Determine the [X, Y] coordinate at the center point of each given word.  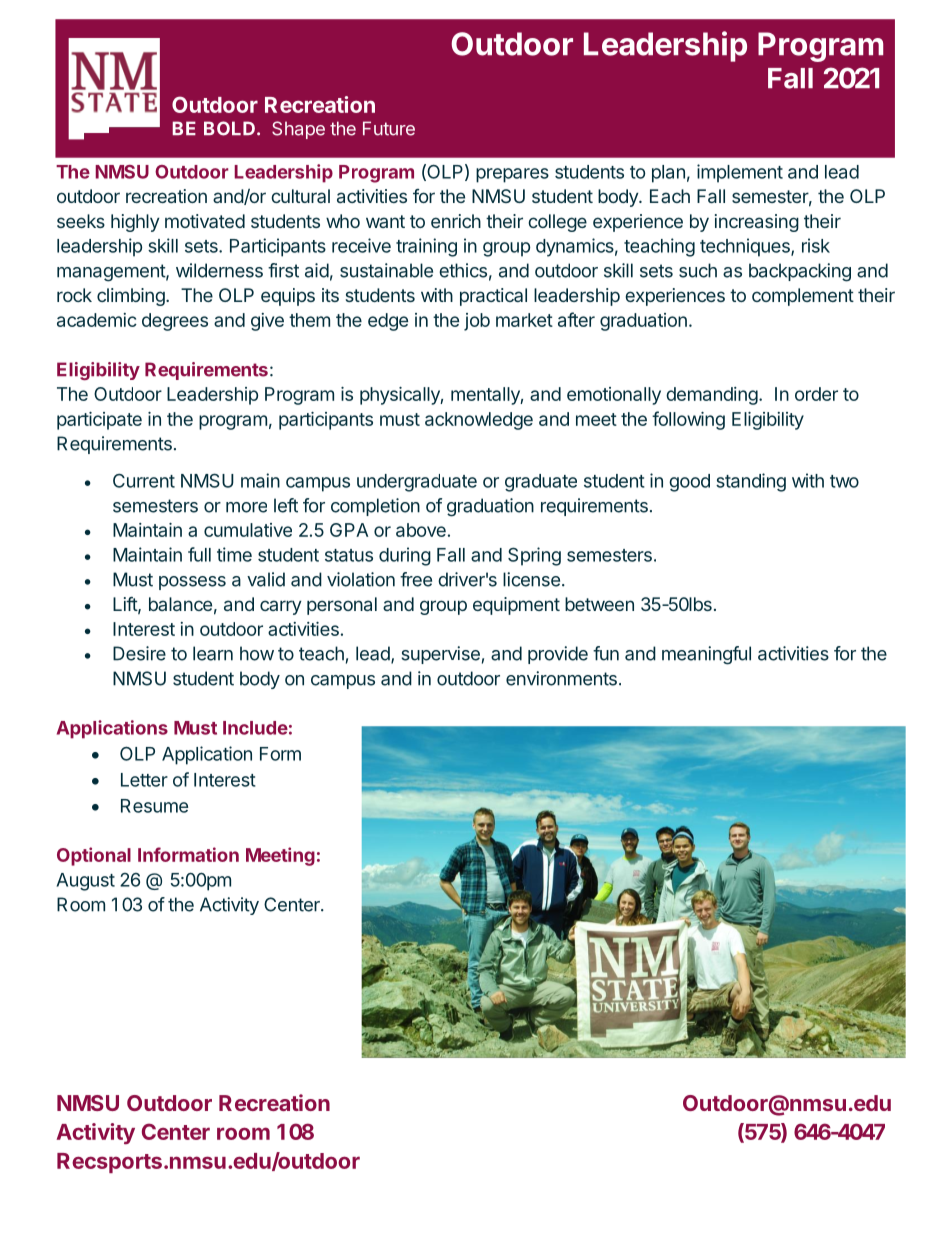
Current [144, 480]
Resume [154, 806]
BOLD [229, 128]
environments [561, 678]
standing [751, 482]
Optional [94, 856]
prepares [512, 175]
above [421, 530]
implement [740, 173]
